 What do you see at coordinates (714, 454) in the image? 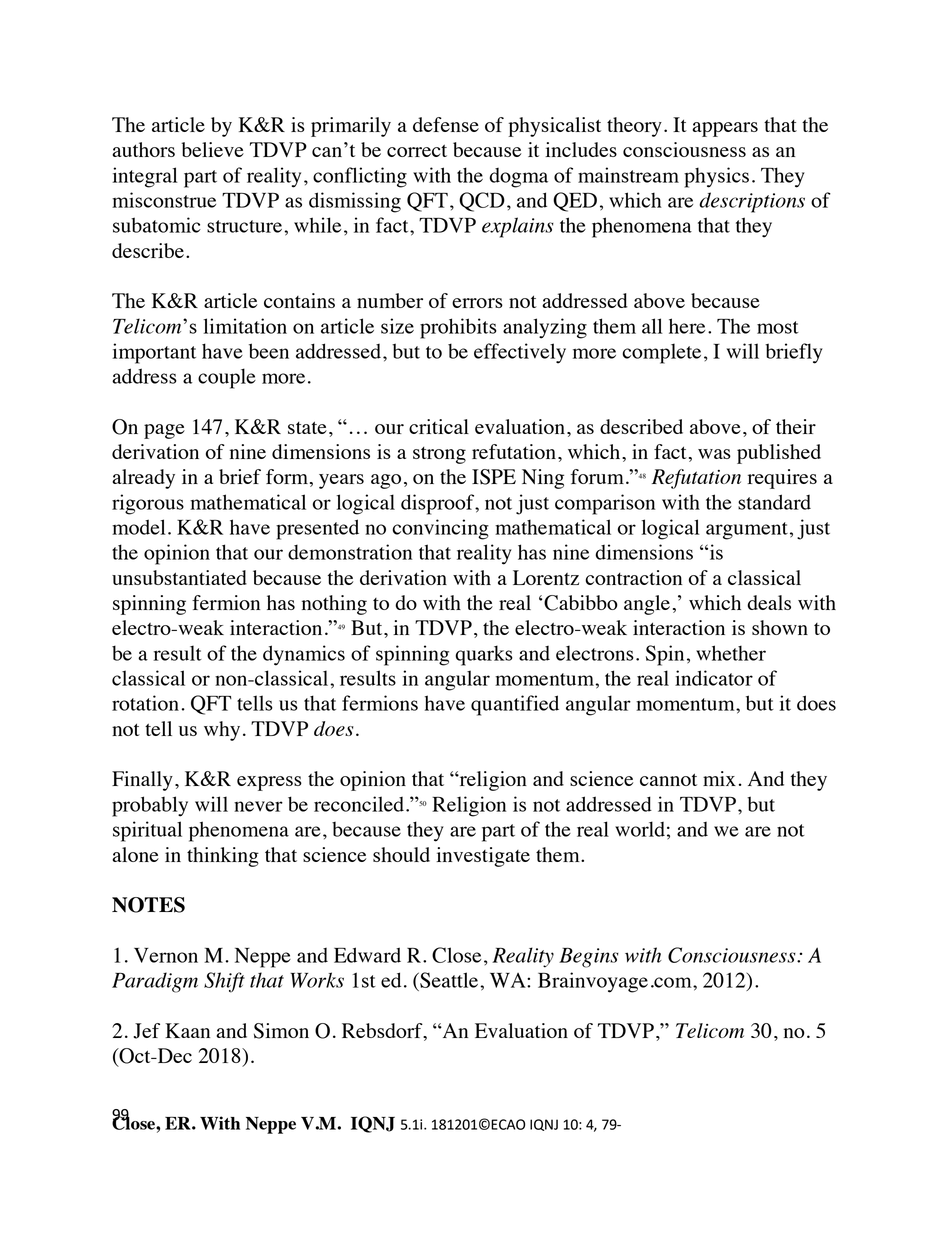
I see `was` at bounding box center [714, 454].
